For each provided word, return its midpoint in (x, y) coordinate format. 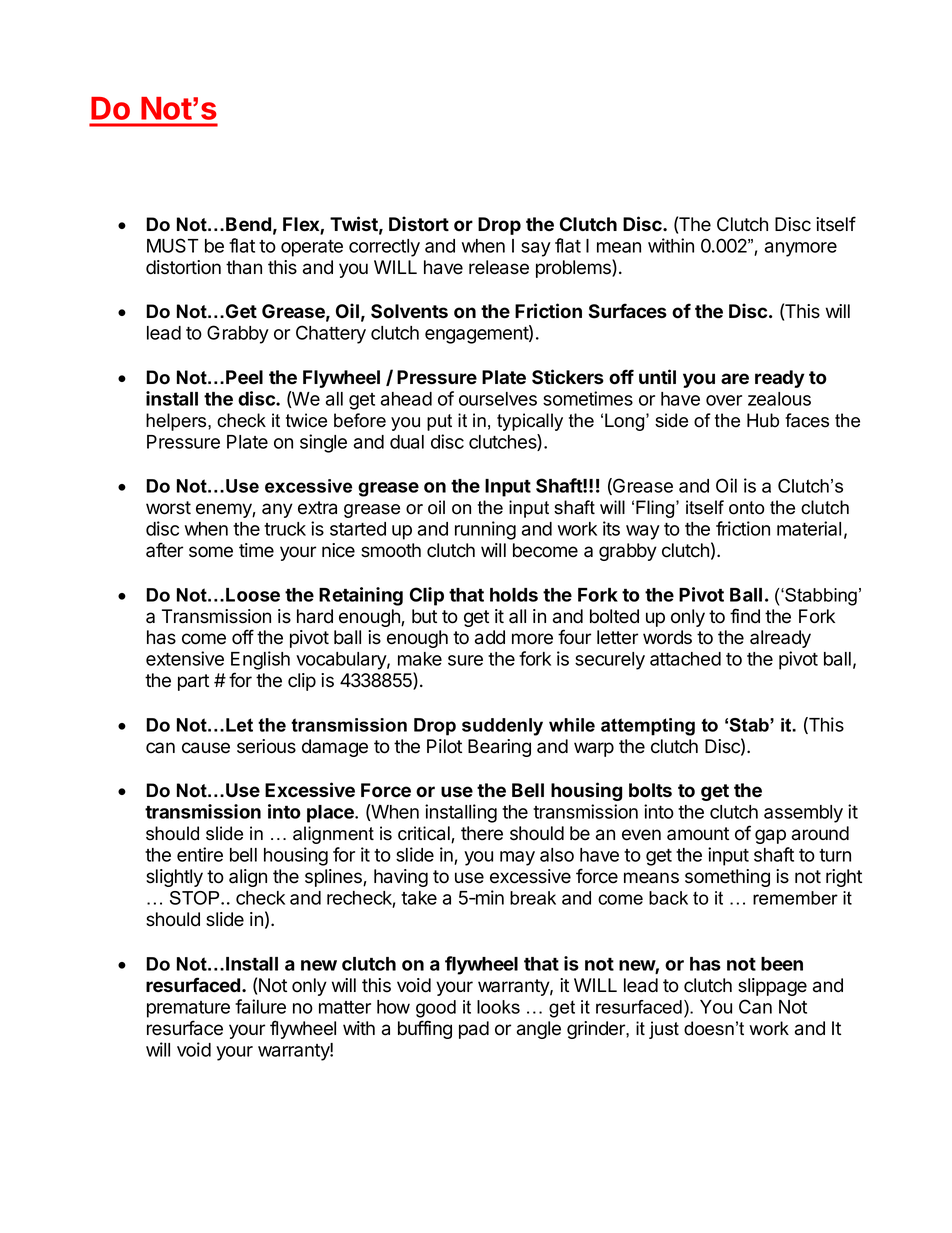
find (745, 616)
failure (260, 1006)
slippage (772, 987)
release (499, 267)
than (244, 267)
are (735, 379)
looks (498, 1007)
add (490, 637)
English (260, 660)
